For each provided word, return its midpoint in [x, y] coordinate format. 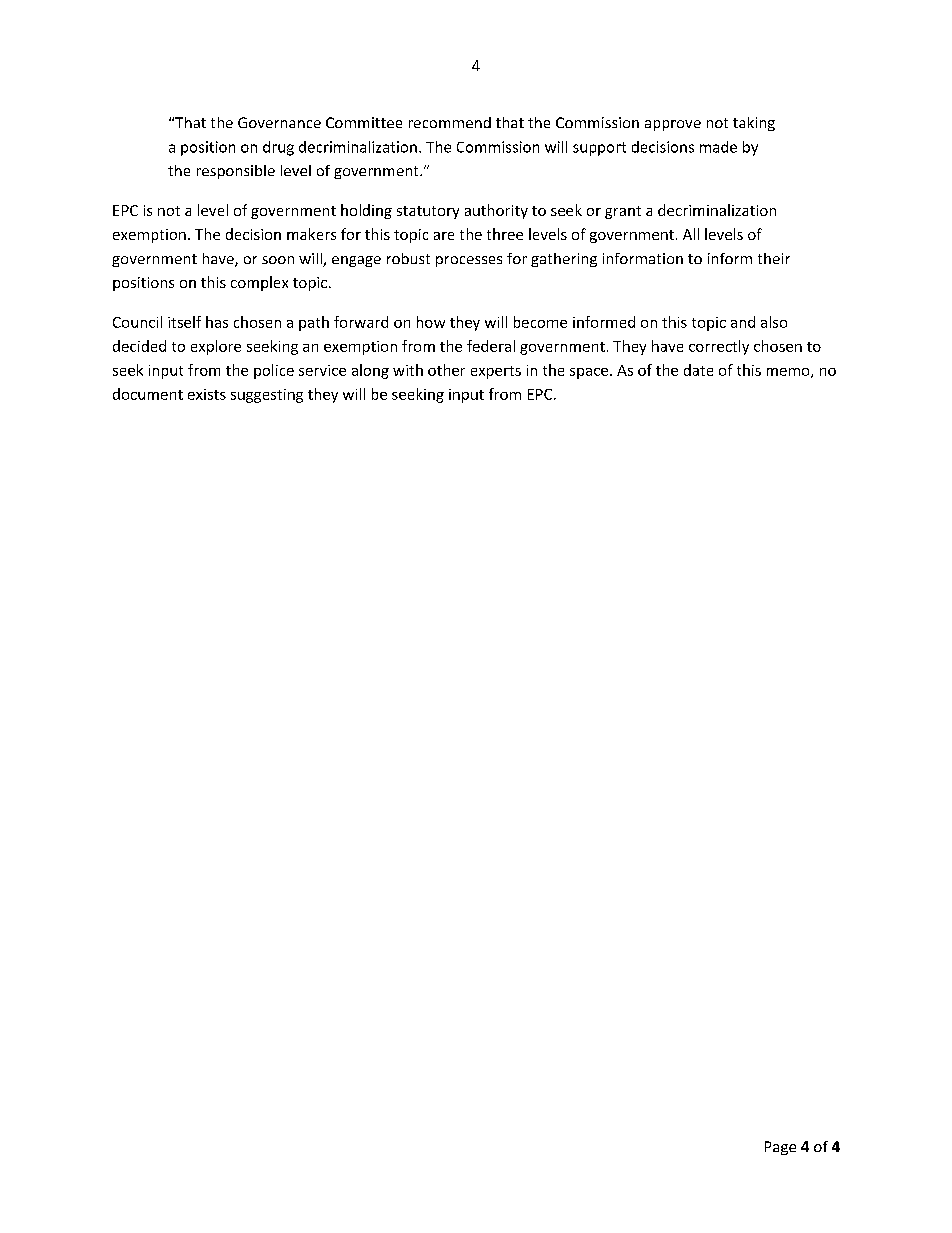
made [718, 147]
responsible [236, 172]
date [698, 370]
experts [496, 372]
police [274, 371]
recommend [450, 122]
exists [207, 394]
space [589, 373]
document [148, 394]
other [446, 370]
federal [491, 346]
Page [780, 1148]
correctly [719, 347]
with [408, 370]
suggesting [267, 396]
